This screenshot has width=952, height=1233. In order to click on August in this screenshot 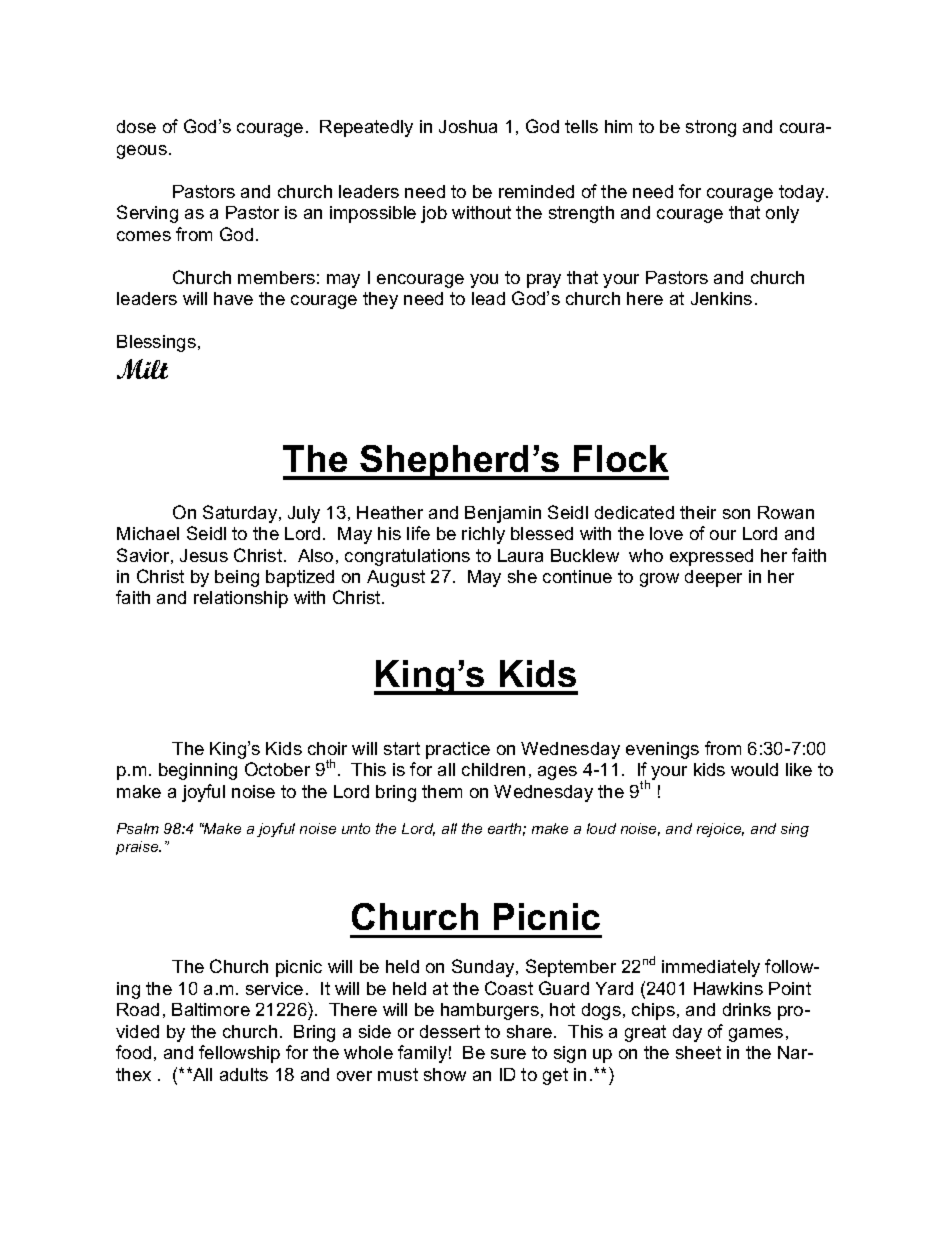, I will do `click(396, 578)`.
